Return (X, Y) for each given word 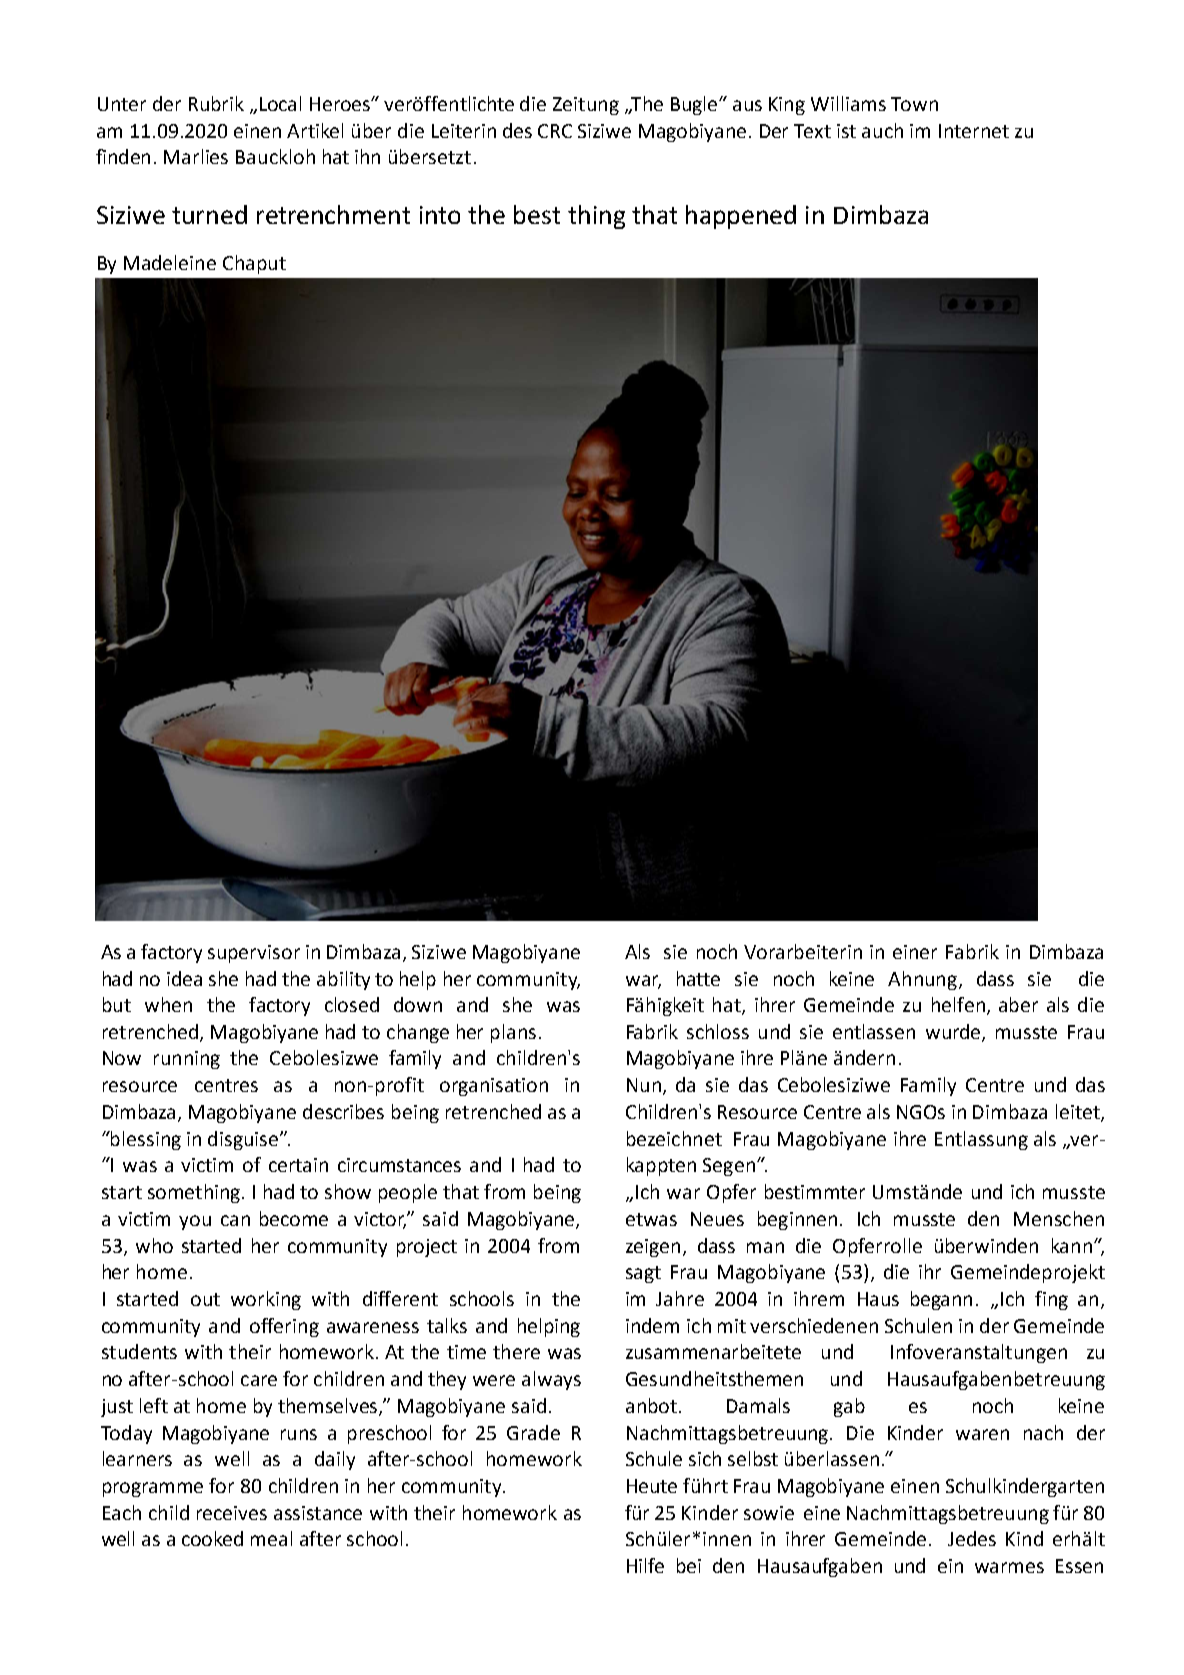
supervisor (254, 954)
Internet (974, 131)
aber (1018, 1004)
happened (741, 217)
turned (209, 214)
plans (513, 1033)
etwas (651, 1219)
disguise (244, 1140)
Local (280, 103)
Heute (652, 1486)
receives (232, 1513)
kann (1072, 1245)
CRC (555, 131)
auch (882, 130)
